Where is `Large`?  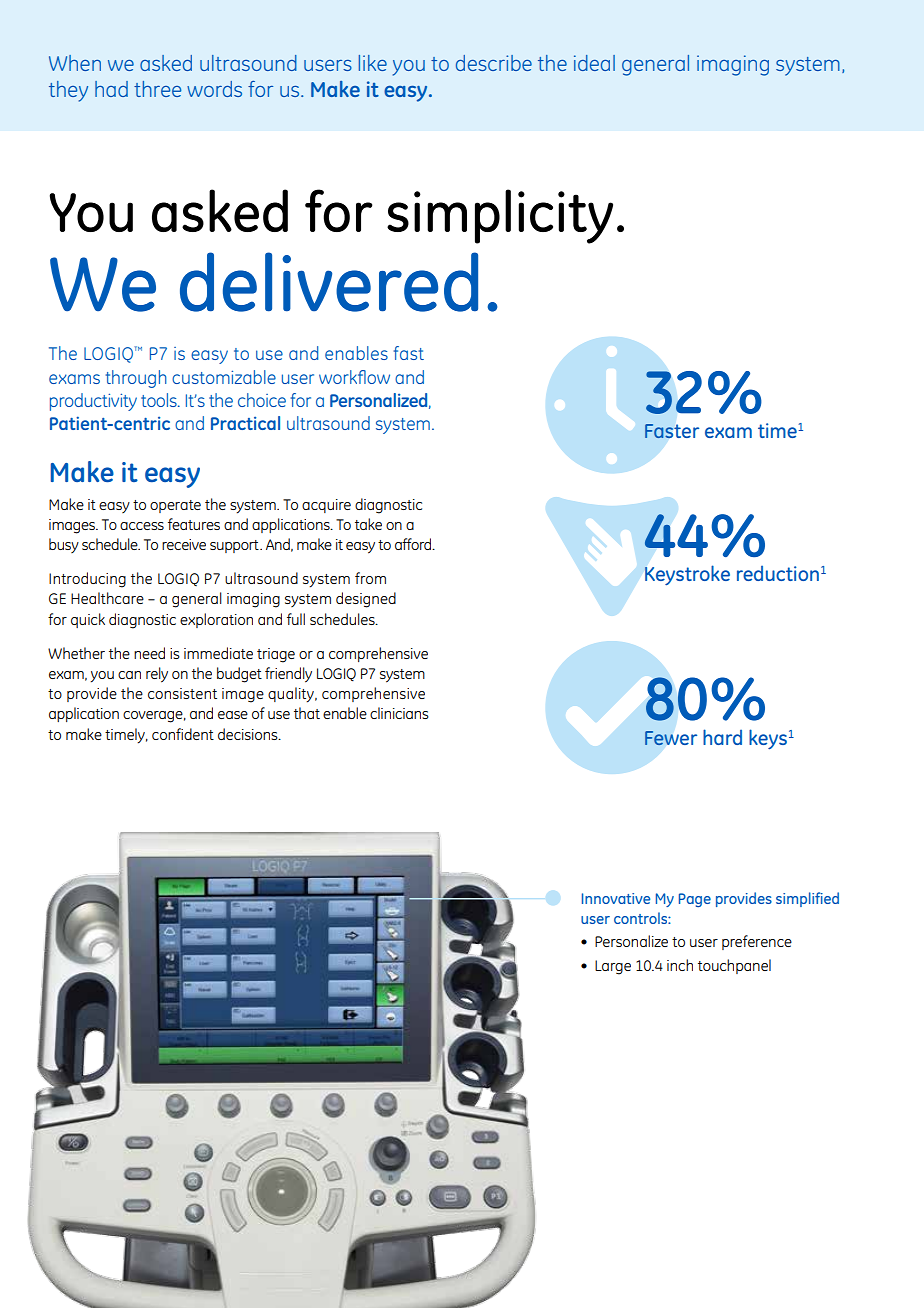 Large is located at coordinates (613, 967).
